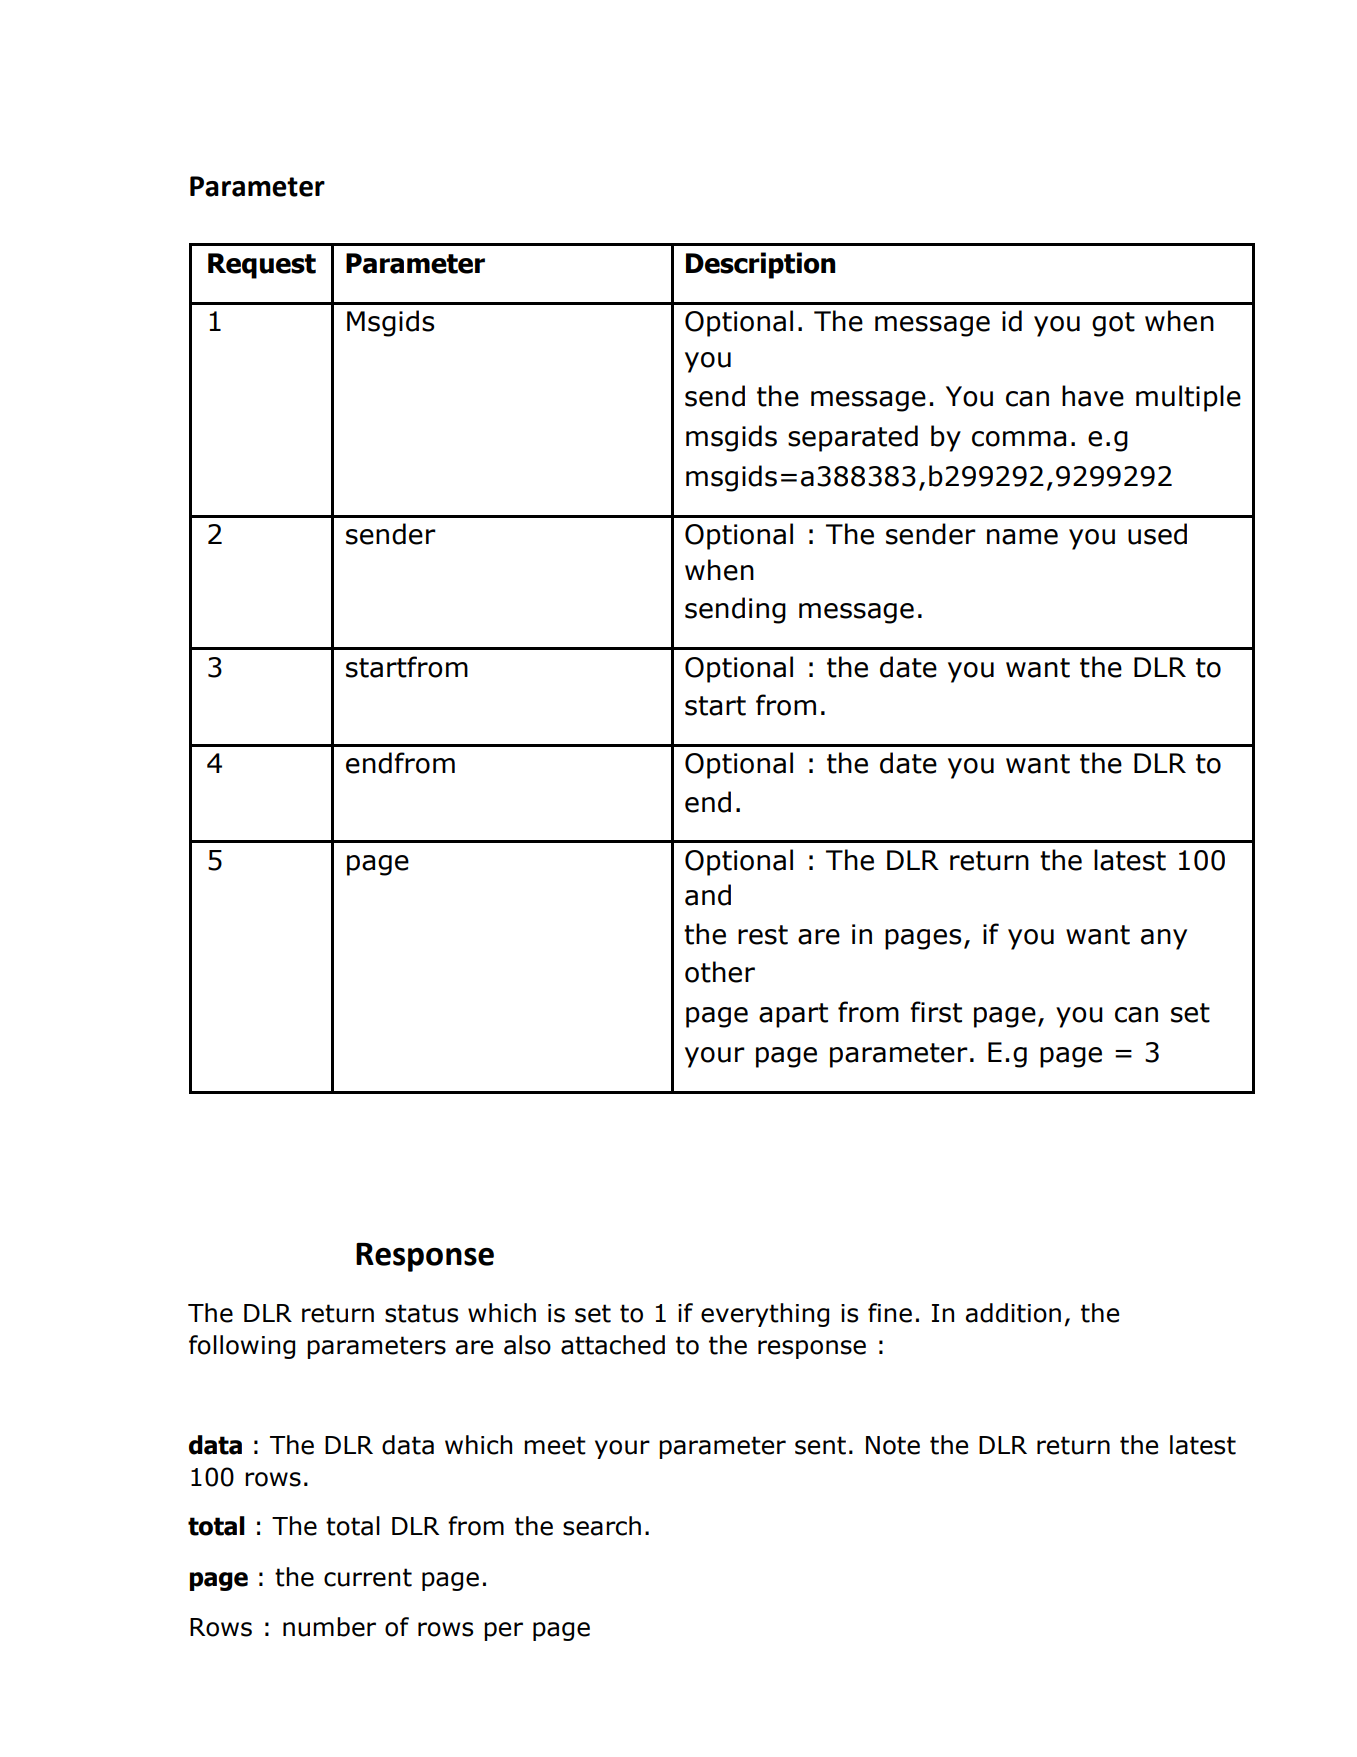 The height and width of the image is (1757, 1357). Describe the element at coordinates (368, 1577) in the image. I see `current` at that location.
